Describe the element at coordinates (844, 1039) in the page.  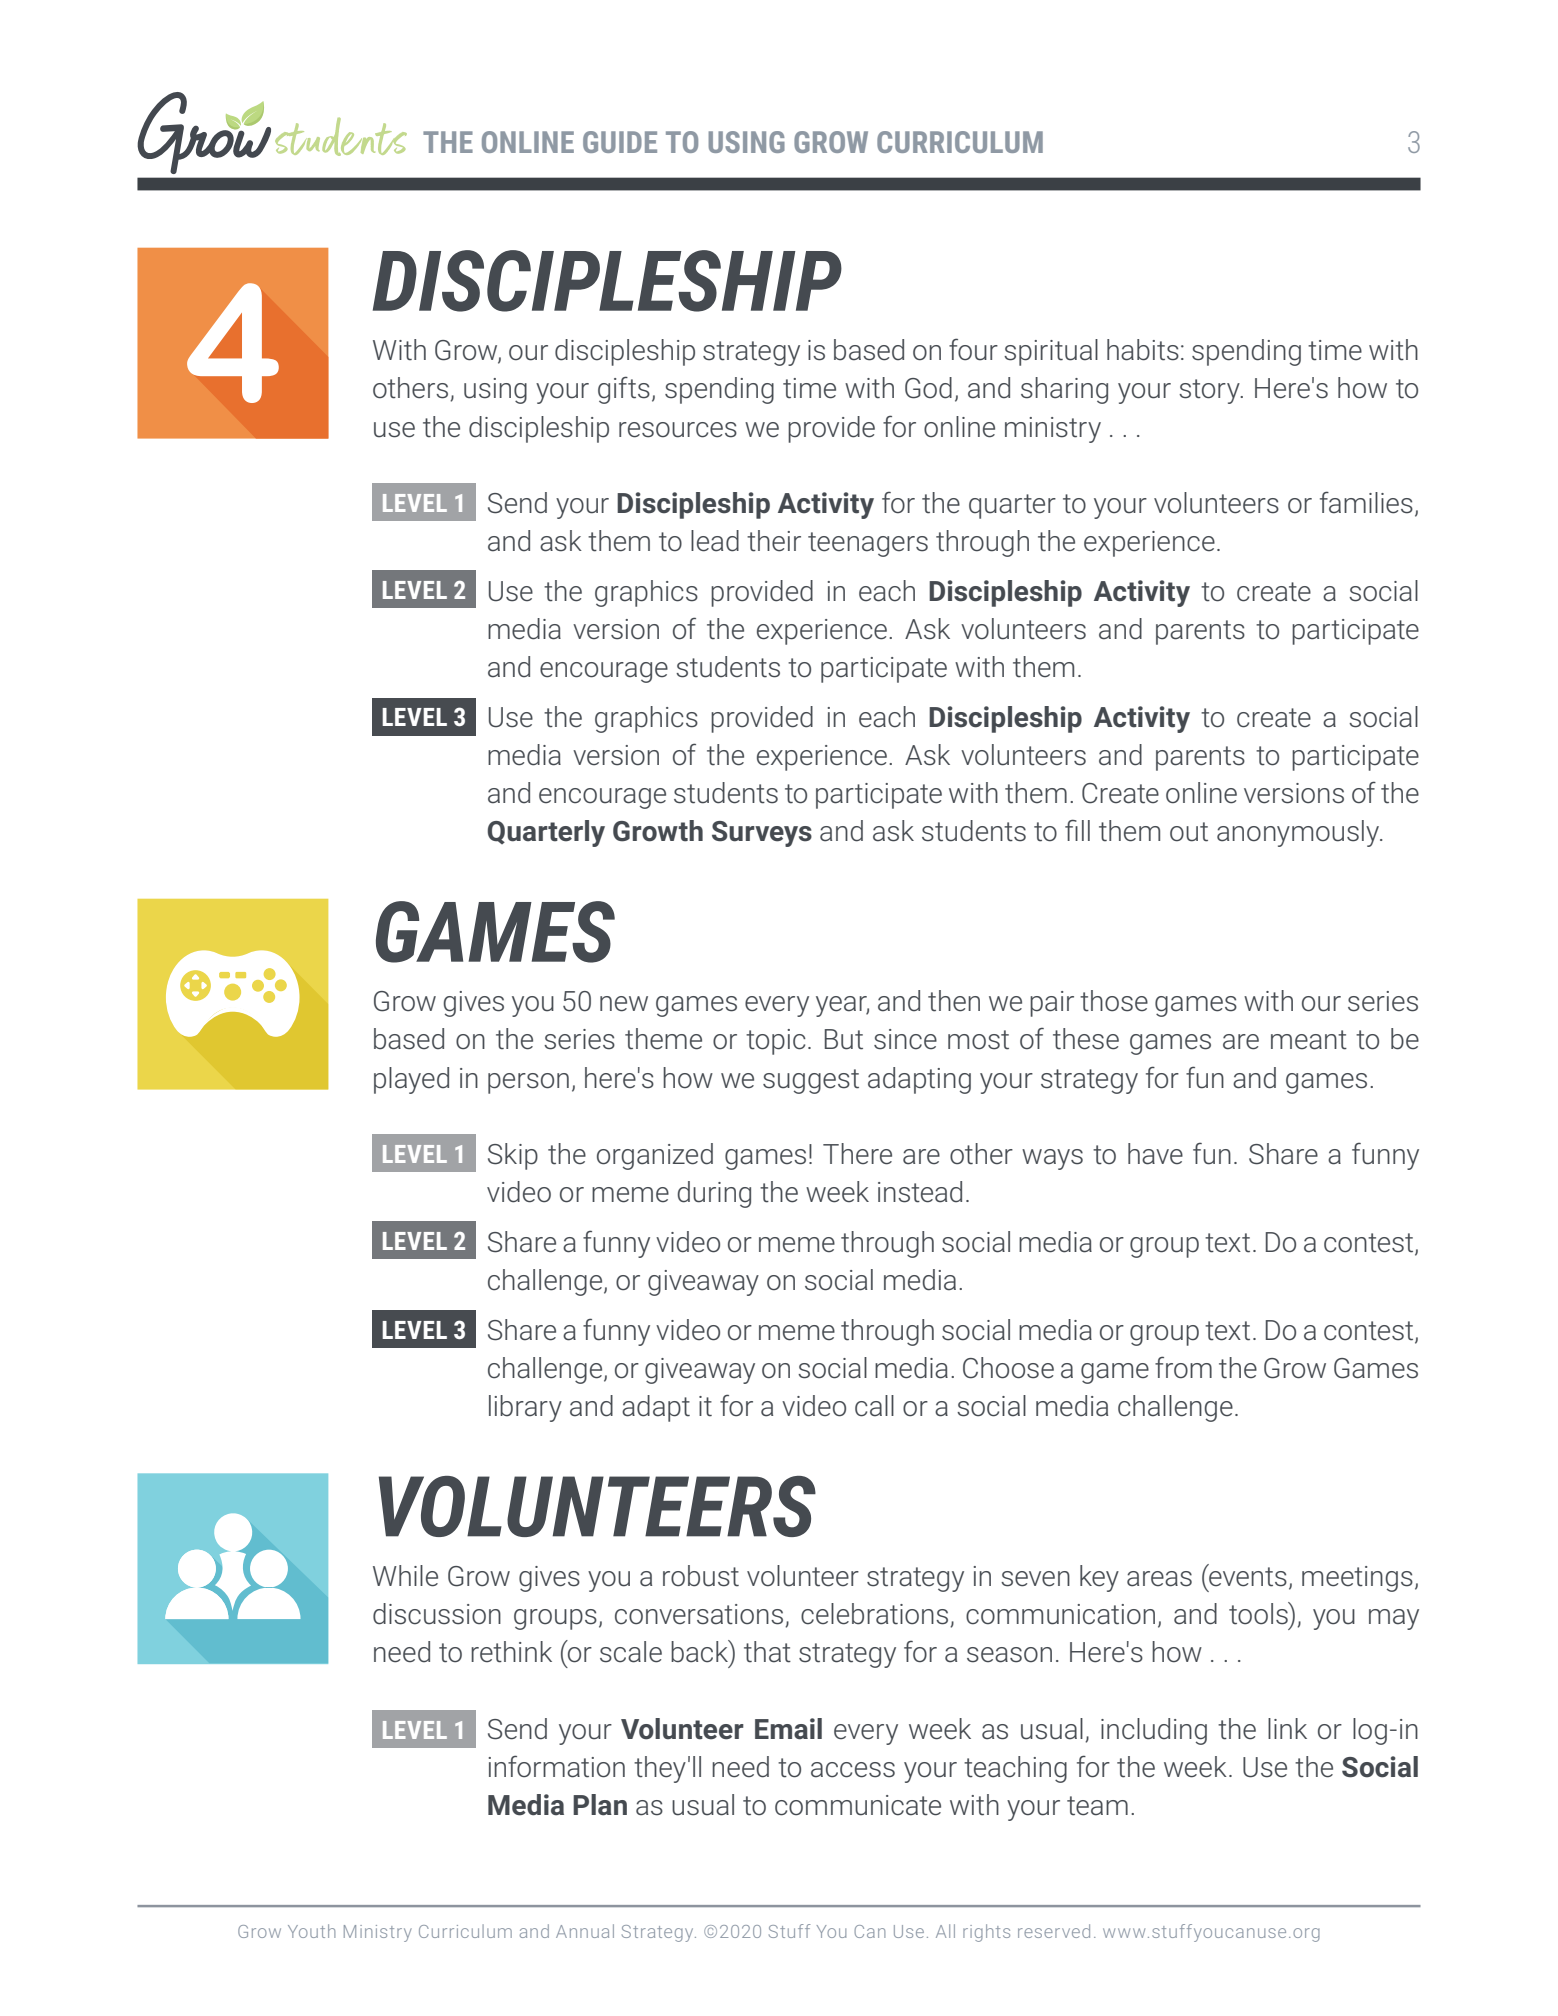
I see `But` at that location.
